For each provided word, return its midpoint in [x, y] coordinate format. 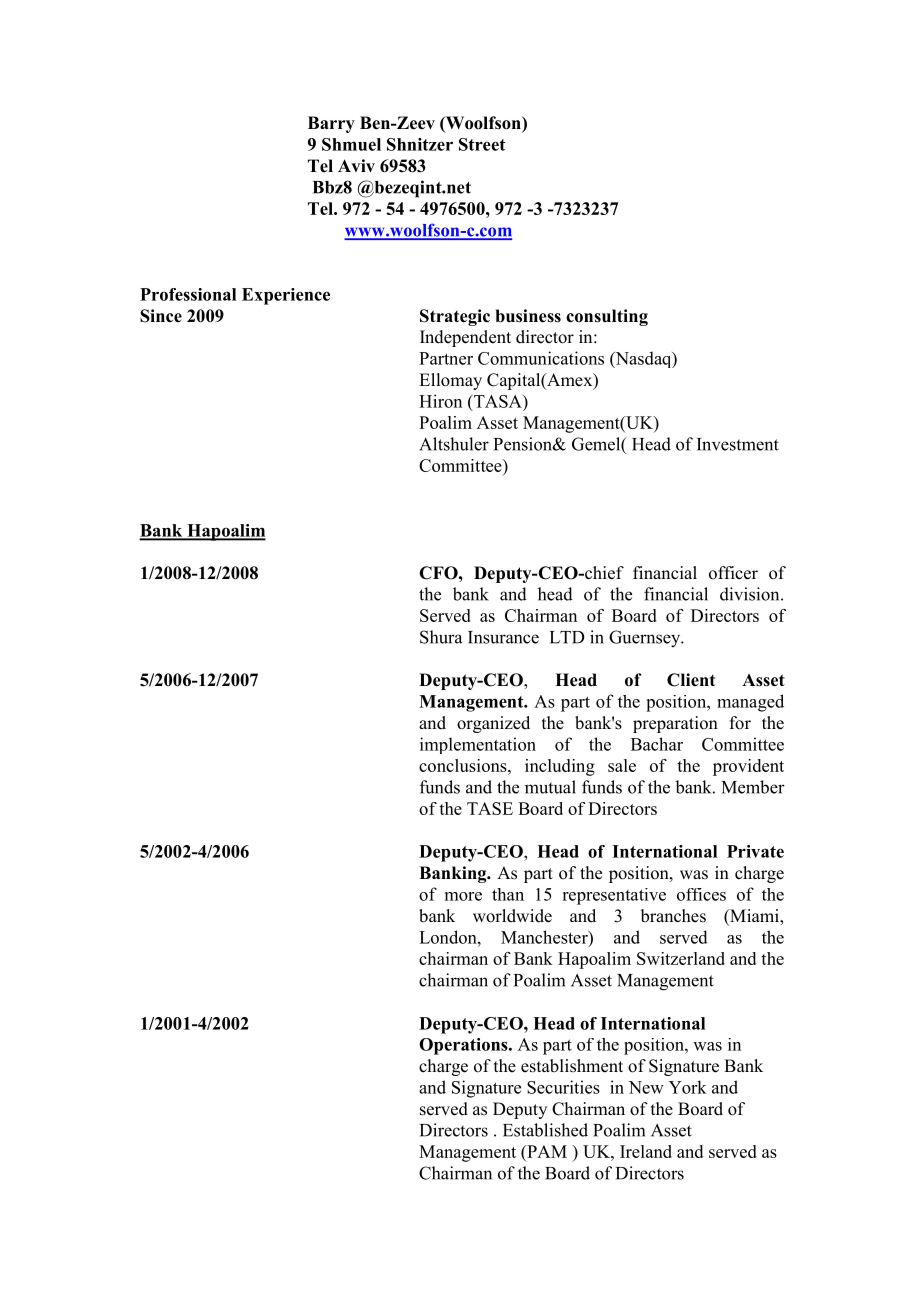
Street [482, 144]
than [508, 894]
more [463, 896]
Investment [738, 444]
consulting [607, 317]
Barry [331, 124]
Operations [464, 1046]
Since [161, 316]
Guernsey [646, 639]
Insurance [503, 637]
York [688, 1087]
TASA [498, 401]
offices [701, 894]
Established [545, 1130]
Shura [441, 637]
